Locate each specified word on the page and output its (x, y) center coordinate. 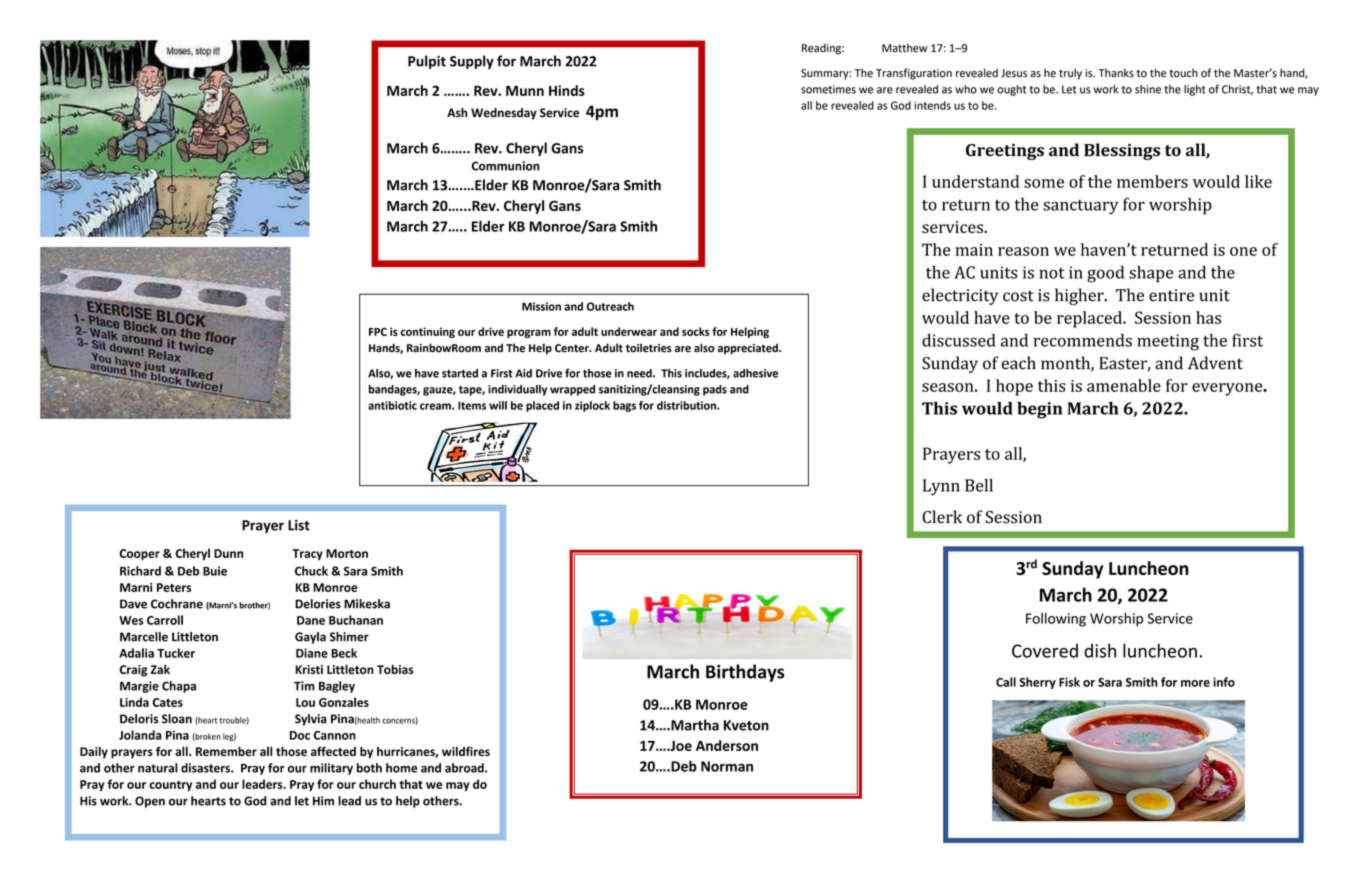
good (1105, 274)
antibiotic (392, 405)
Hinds (567, 90)
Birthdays (745, 673)
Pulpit (427, 62)
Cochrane (177, 604)
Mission (541, 306)
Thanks (1116, 73)
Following (1056, 620)
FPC (378, 331)
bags (624, 406)
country (170, 786)
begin (1039, 410)
